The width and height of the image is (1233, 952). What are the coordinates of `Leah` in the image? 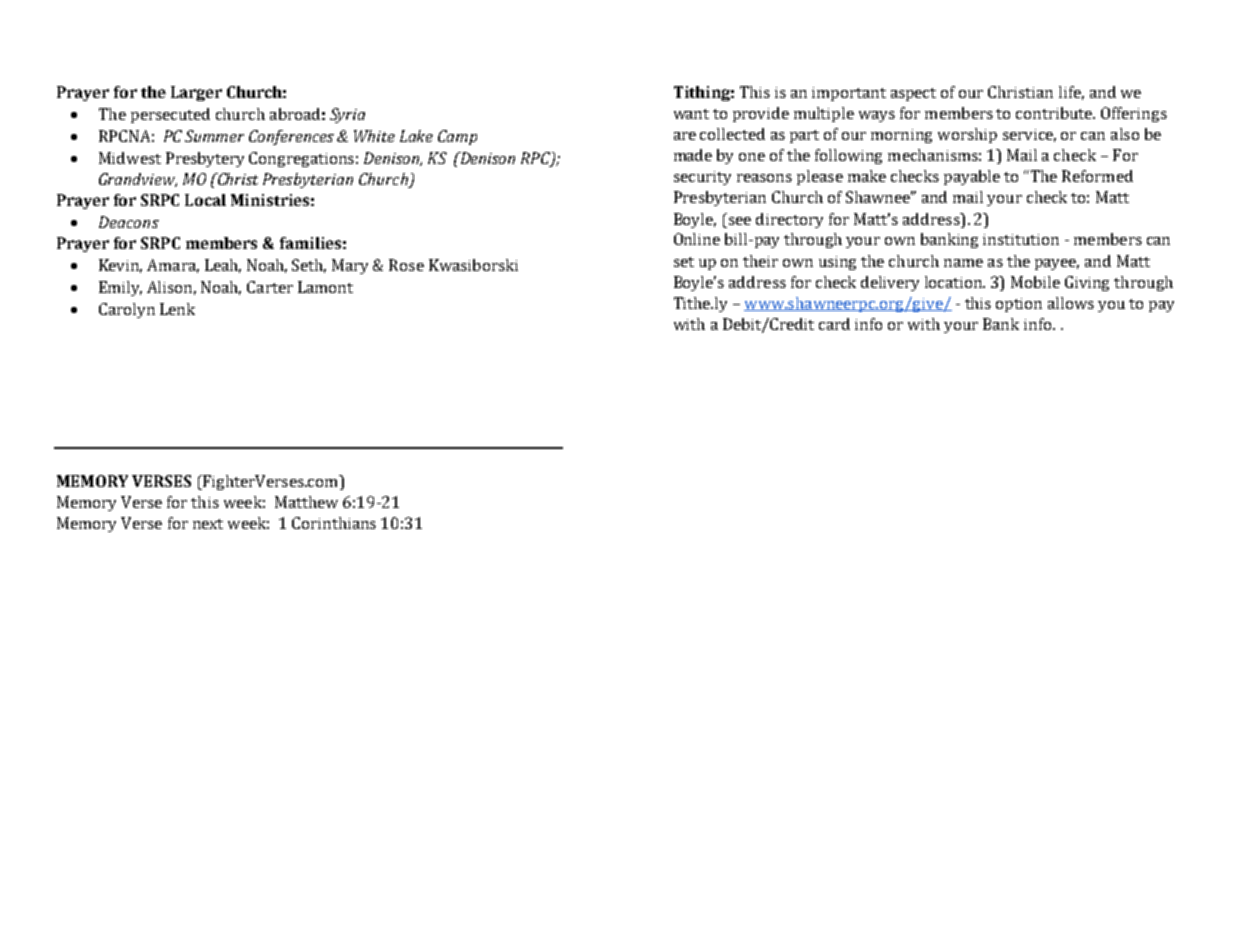 It's located at (223, 266).
